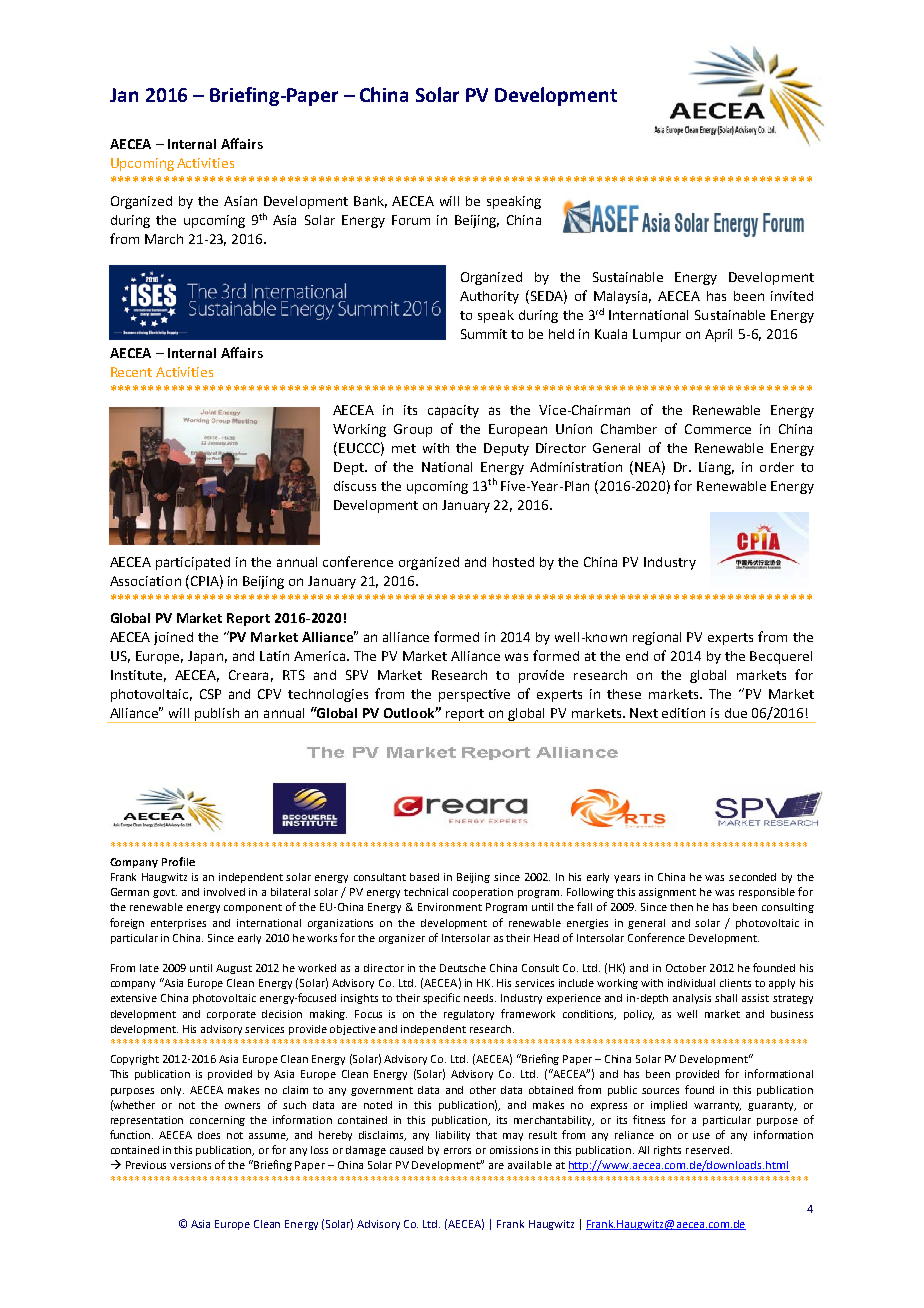 This document has height=1308, width=924. What do you see at coordinates (792, 296) in the document?
I see `invited` at bounding box center [792, 296].
